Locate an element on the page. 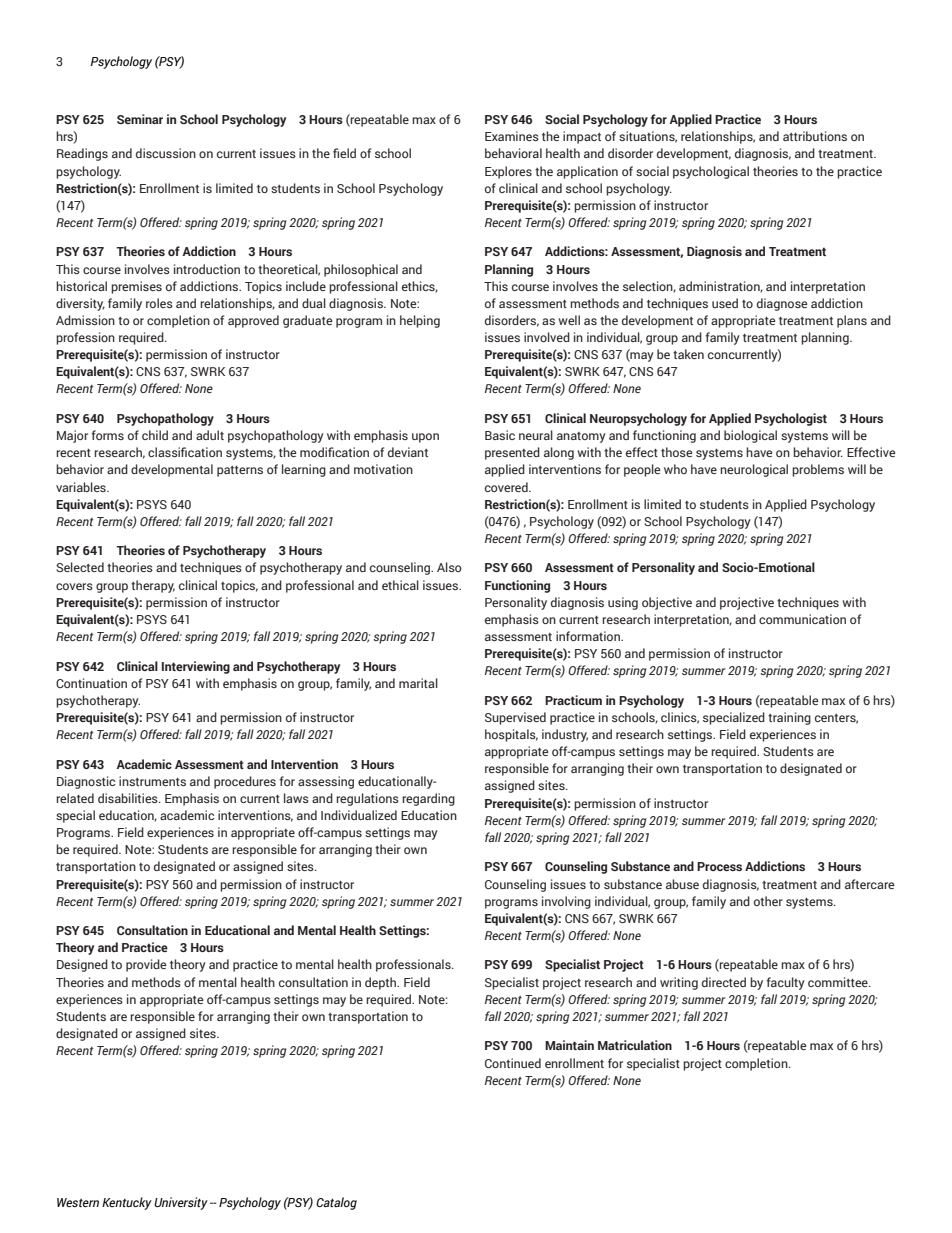 The height and width of the image is (1233, 952). provide is located at coordinates (146, 965).
